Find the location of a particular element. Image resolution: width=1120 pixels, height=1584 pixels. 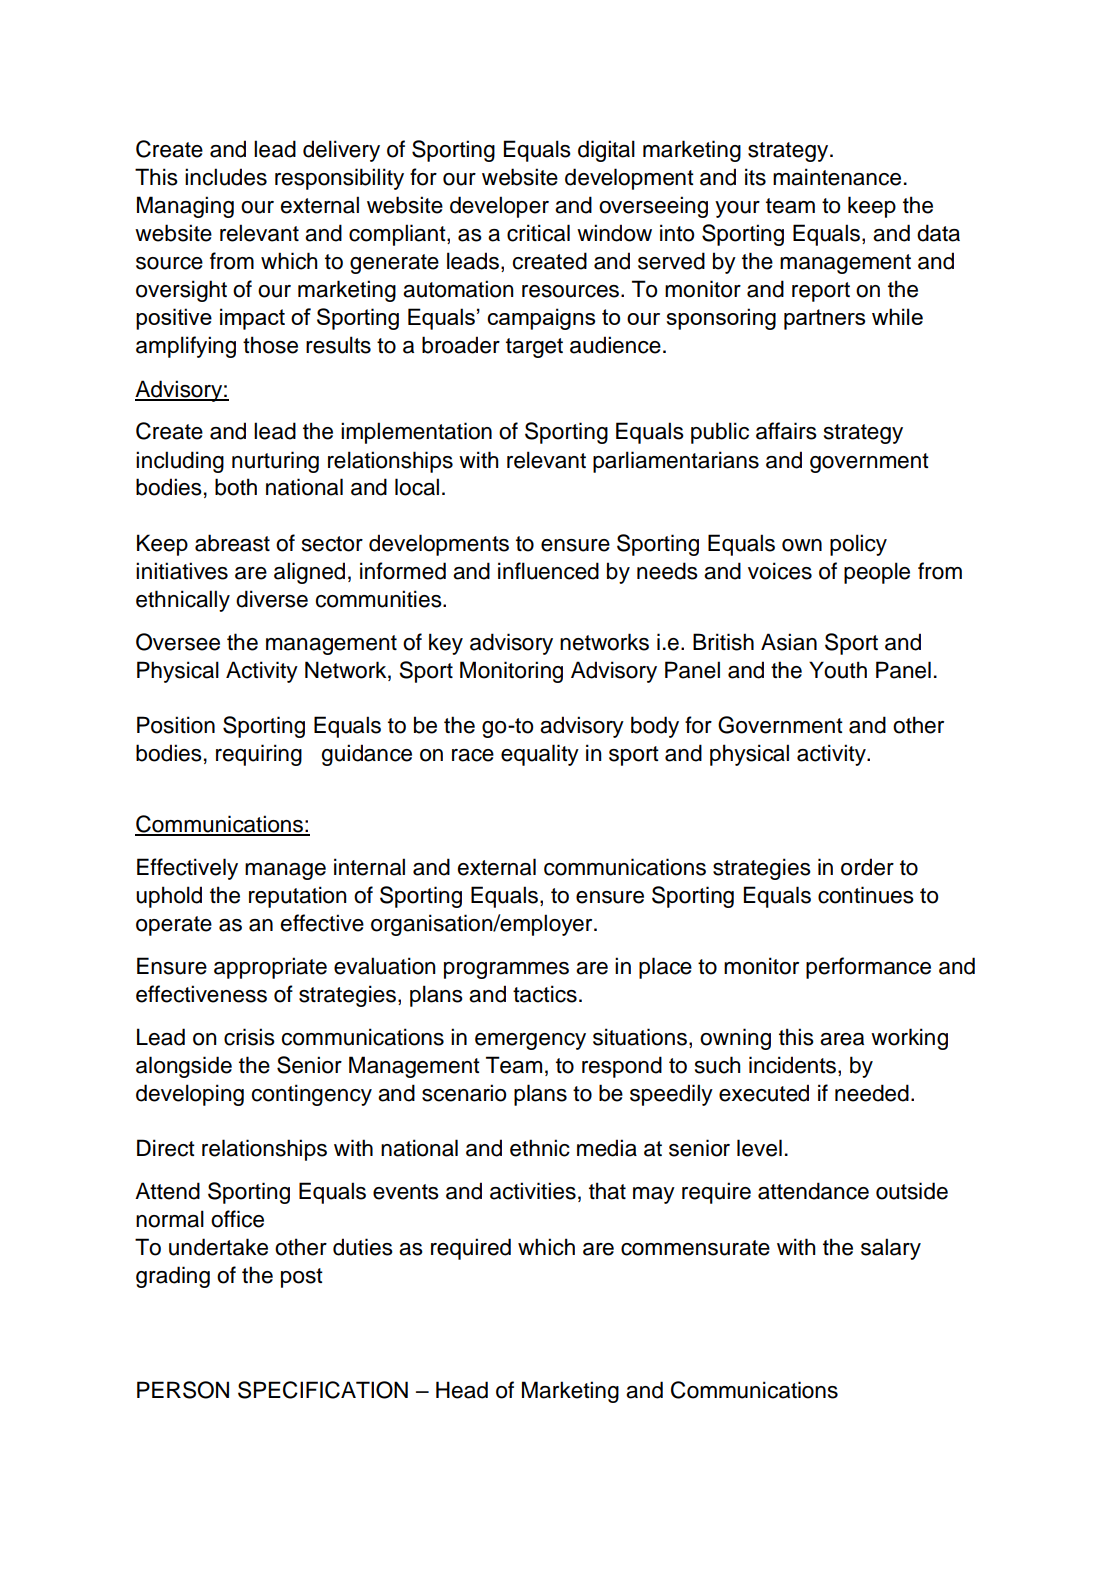

order is located at coordinates (867, 867).
